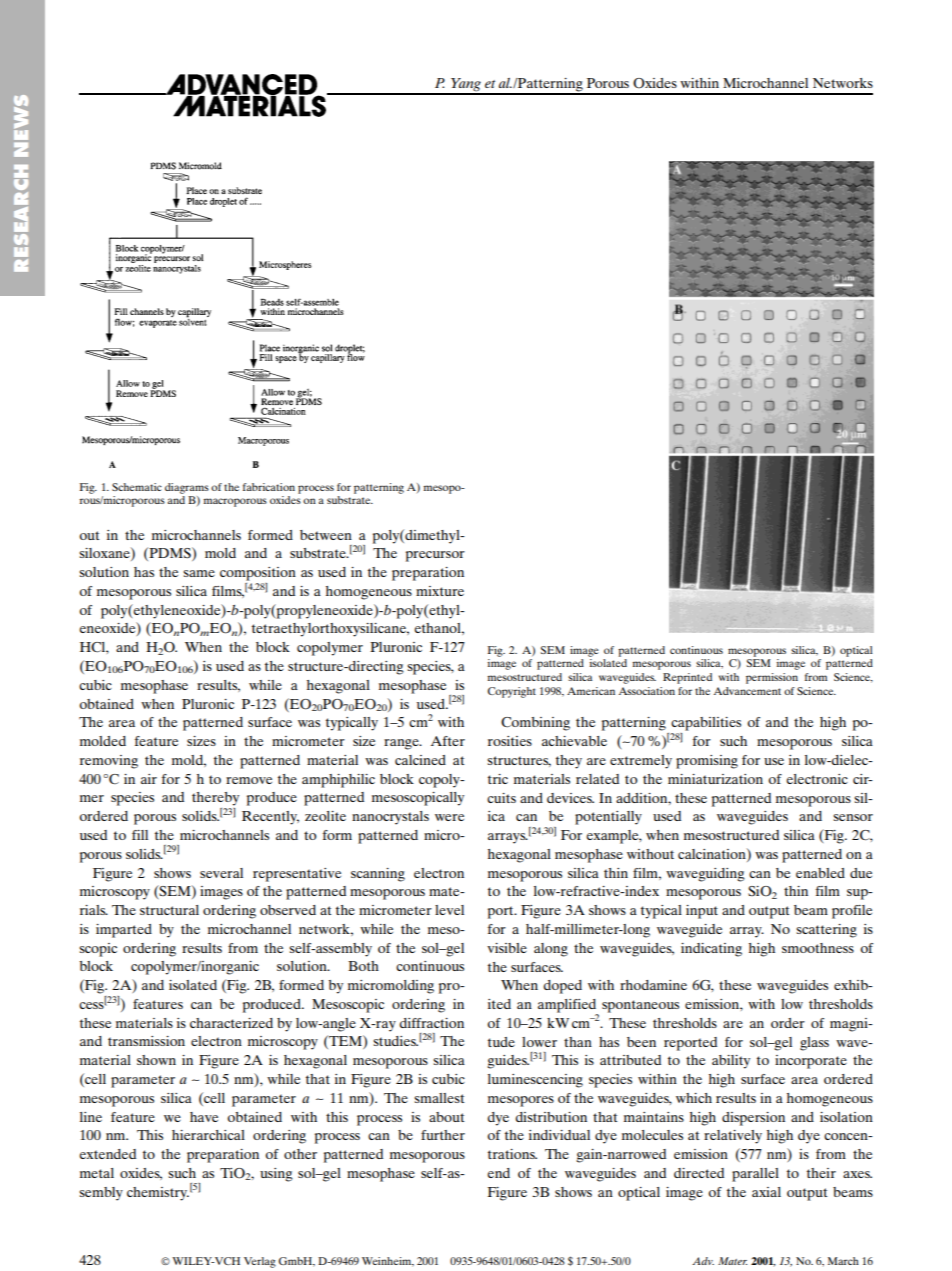 The image size is (952, 1271). I want to click on permission, so click(772, 678).
